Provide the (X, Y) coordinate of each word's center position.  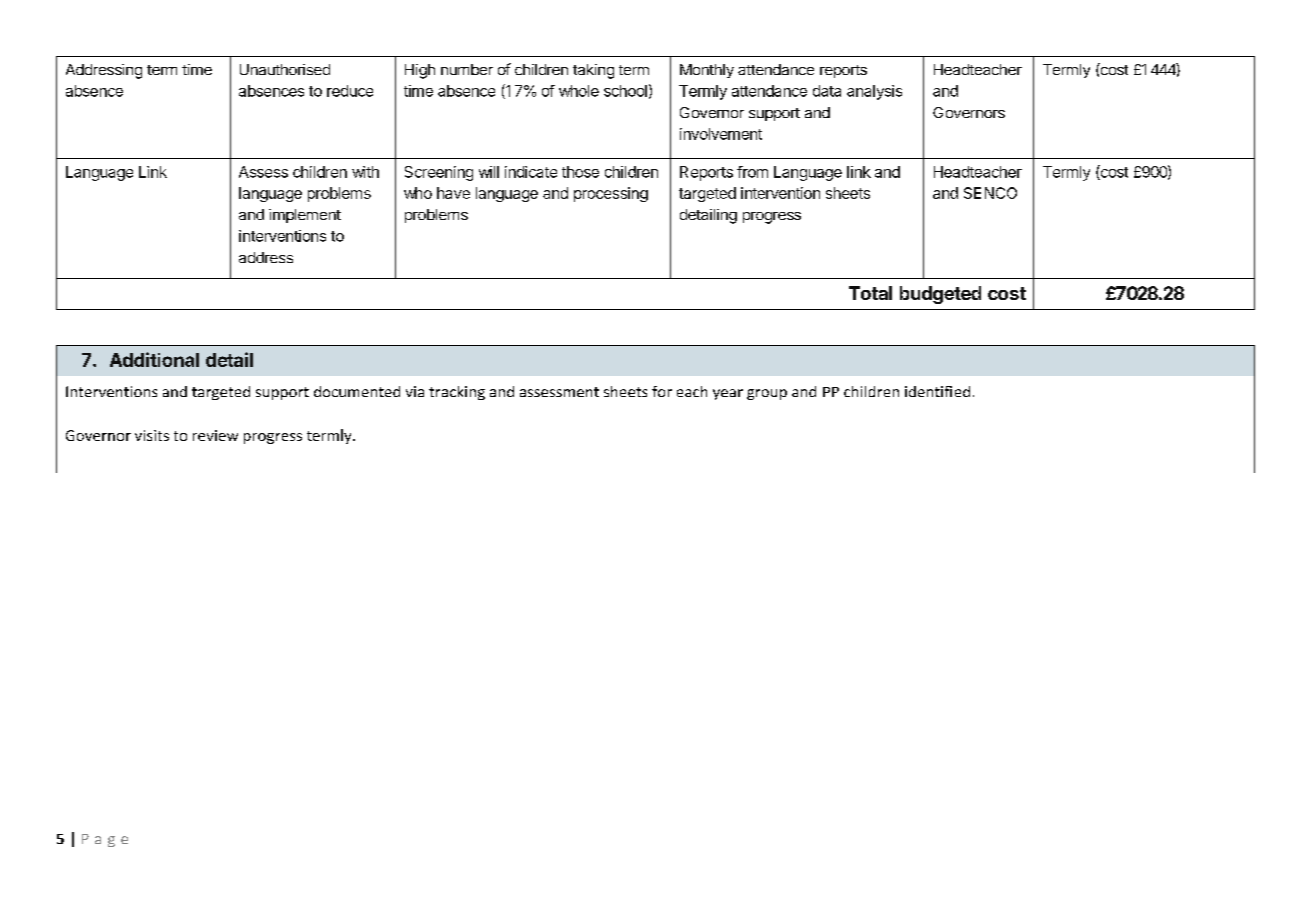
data (827, 91)
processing (611, 194)
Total (870, 293)
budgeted (940, 295)
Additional (154, 359)
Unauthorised (285, 69)
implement (305, 216)
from (752, 172)
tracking (457, 393)
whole (579, 91)
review (215, 435)
